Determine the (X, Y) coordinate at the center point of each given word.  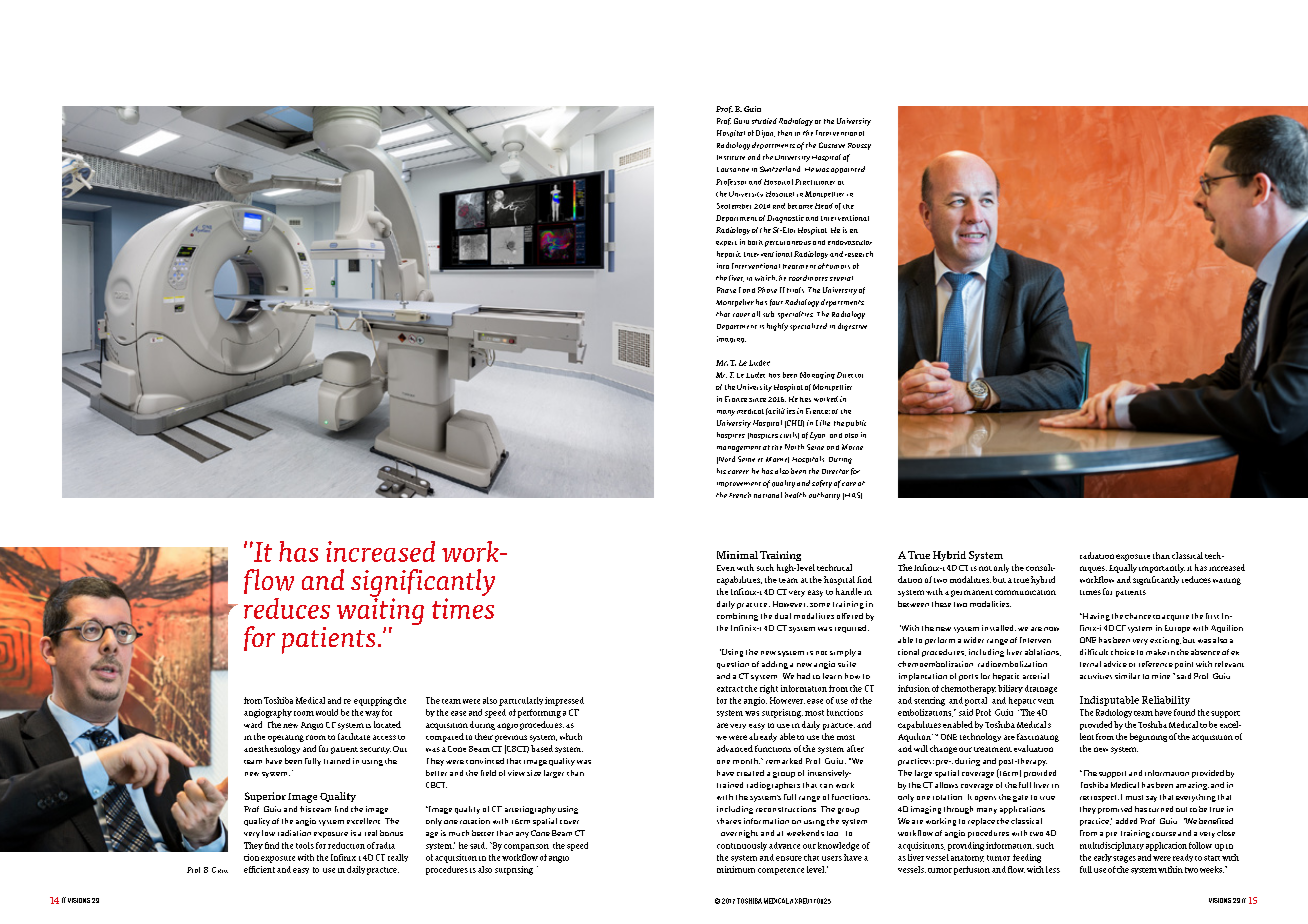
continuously (742, 846)
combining (737, 617)
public (856, 423)
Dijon (765, 134)
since (757, 400)
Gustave (832, 145)
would (327, 712)
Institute (731, 157)
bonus (391, 833)
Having (1095, 617)
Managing (817, 375)
